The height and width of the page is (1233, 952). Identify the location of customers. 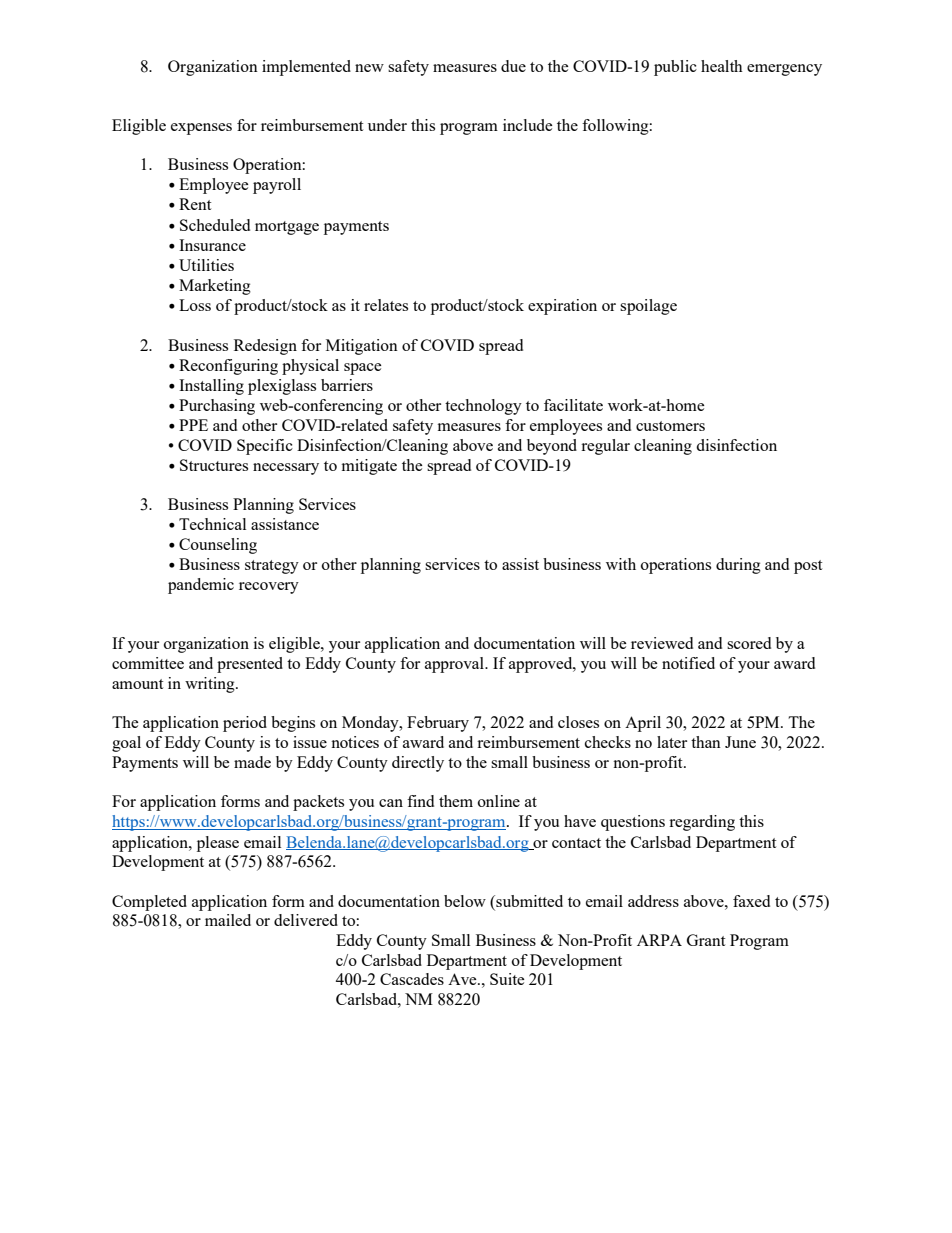
(670, 426).
